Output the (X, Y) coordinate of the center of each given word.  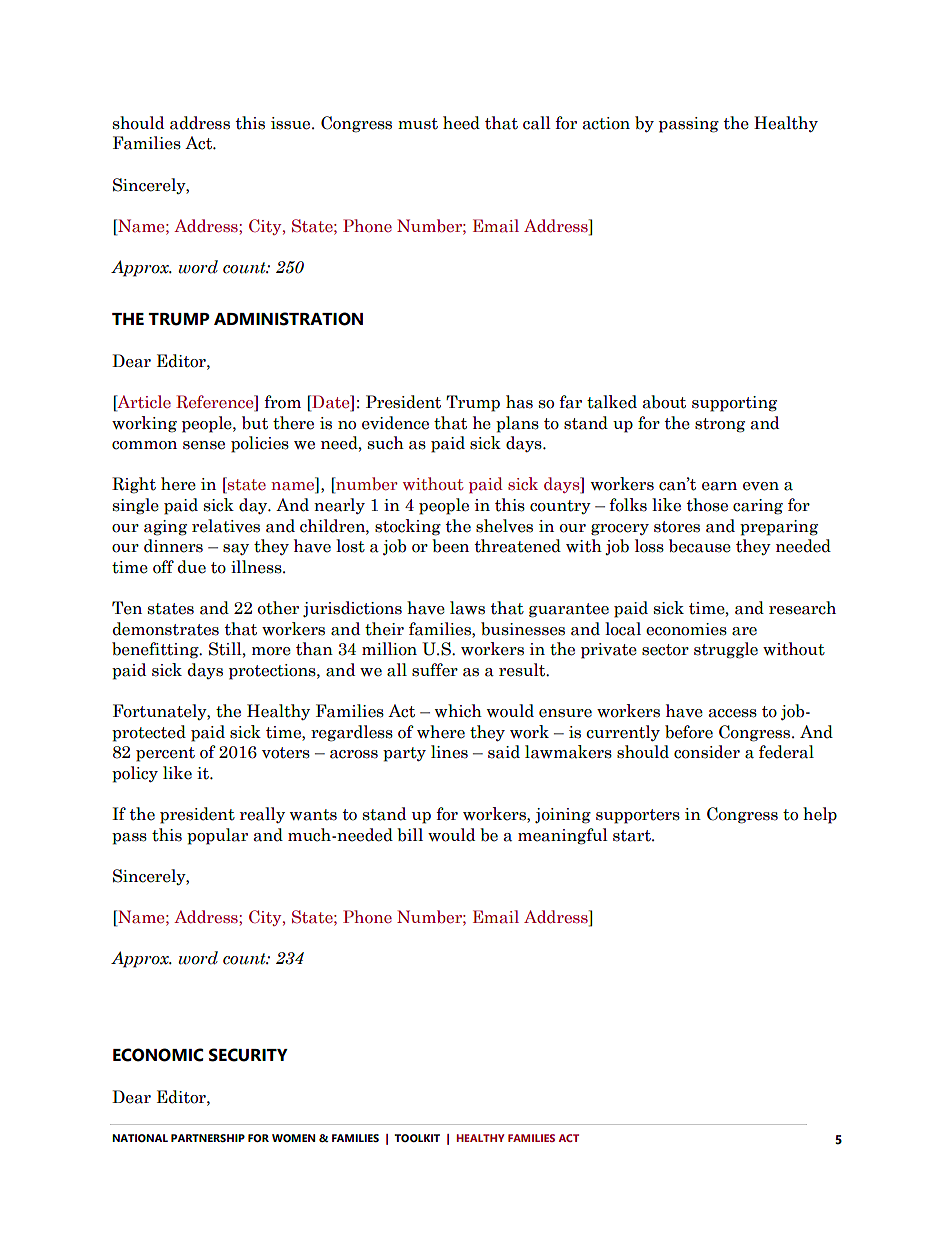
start (633, 836)
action (606, 123)
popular (217, 836)
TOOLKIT (417, 1138)
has (519, 402)
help (820, 815)
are (744, 631)
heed (461, 123)
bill (410, 835)
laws (467, 608)
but (255, 423)
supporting (734, 404)
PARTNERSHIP (208, 1138)
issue (292, 123)
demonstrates (166, 629)
